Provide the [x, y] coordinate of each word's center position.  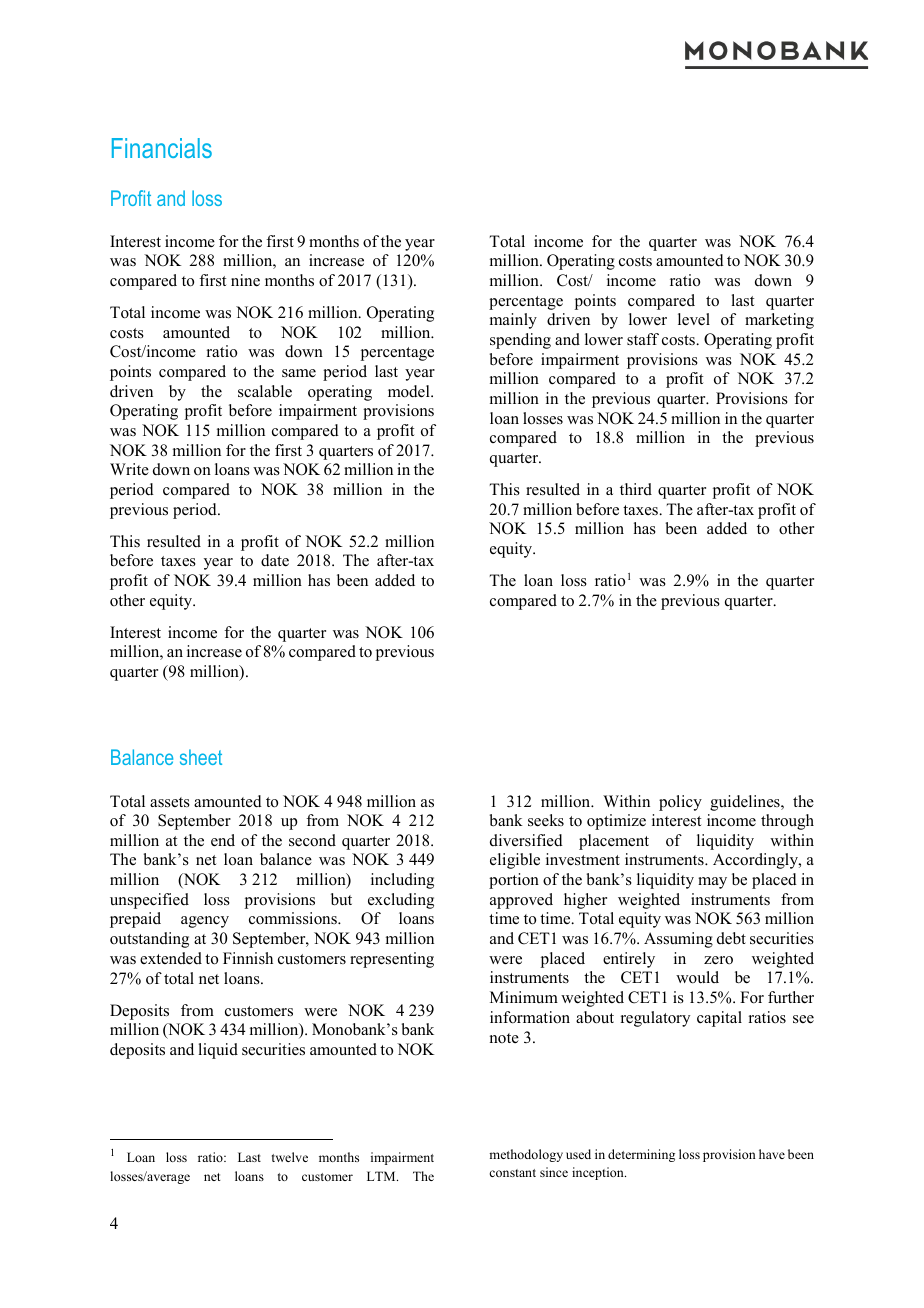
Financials [162, 148]
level [694, 319]
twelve [290, 1157]
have [772, 1154]
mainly [513, 321]
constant [512, 1173]
